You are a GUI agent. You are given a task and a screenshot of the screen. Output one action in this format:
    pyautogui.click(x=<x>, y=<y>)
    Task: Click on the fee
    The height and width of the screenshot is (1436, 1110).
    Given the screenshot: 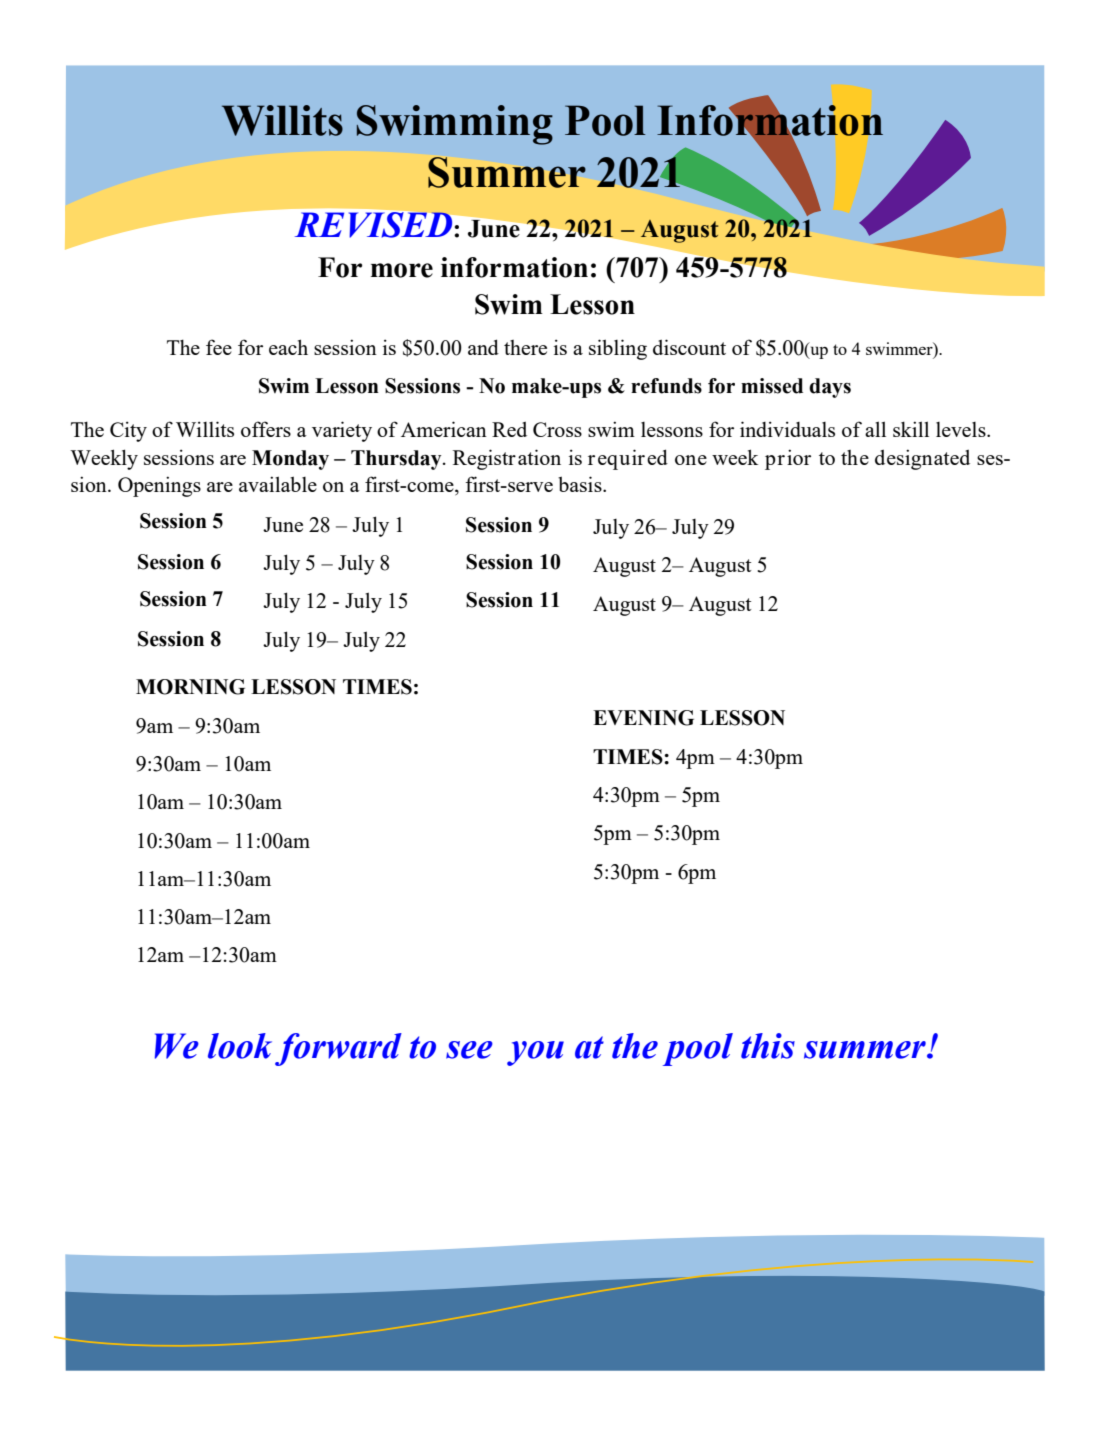 What is the action you would take?
    pyautogui.click(x=219, y=347)
